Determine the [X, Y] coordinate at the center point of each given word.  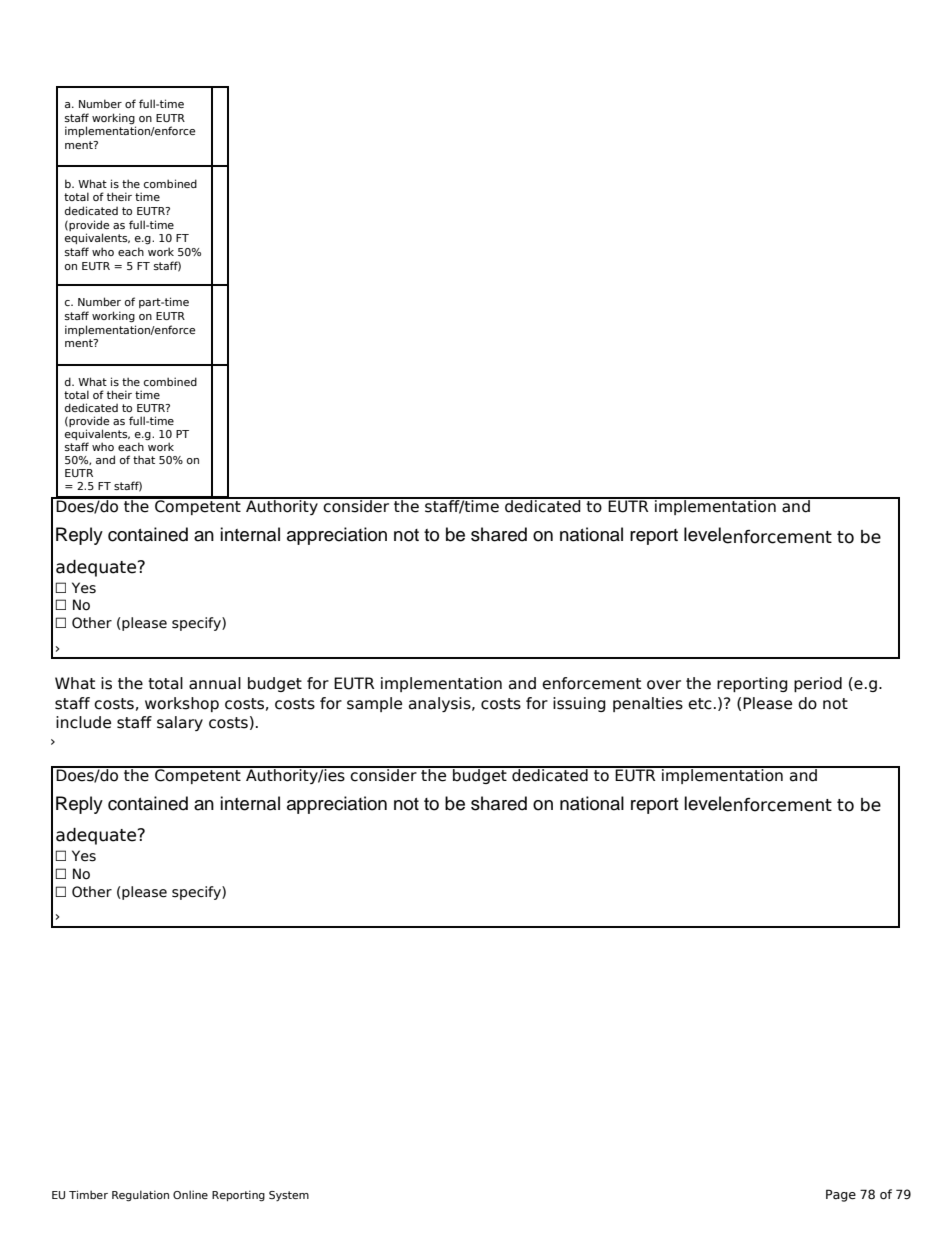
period [818, 684]
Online [190, 1194]
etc [700, 704]
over [664, 685]
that [144, 459]
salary [180, 723]
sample [374, 704]
